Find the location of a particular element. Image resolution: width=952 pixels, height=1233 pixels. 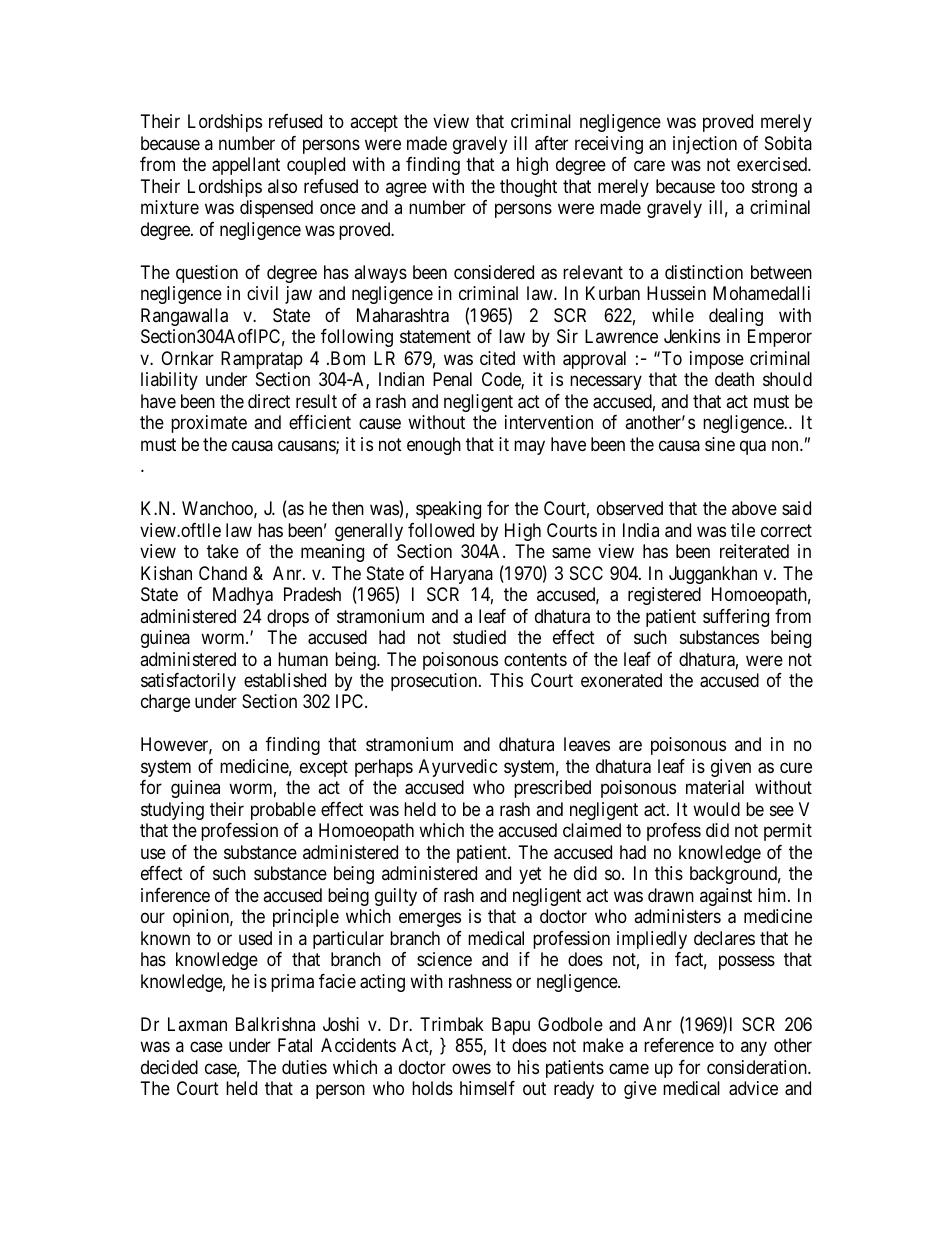

Madhya is located at coordinates (243, 596).
